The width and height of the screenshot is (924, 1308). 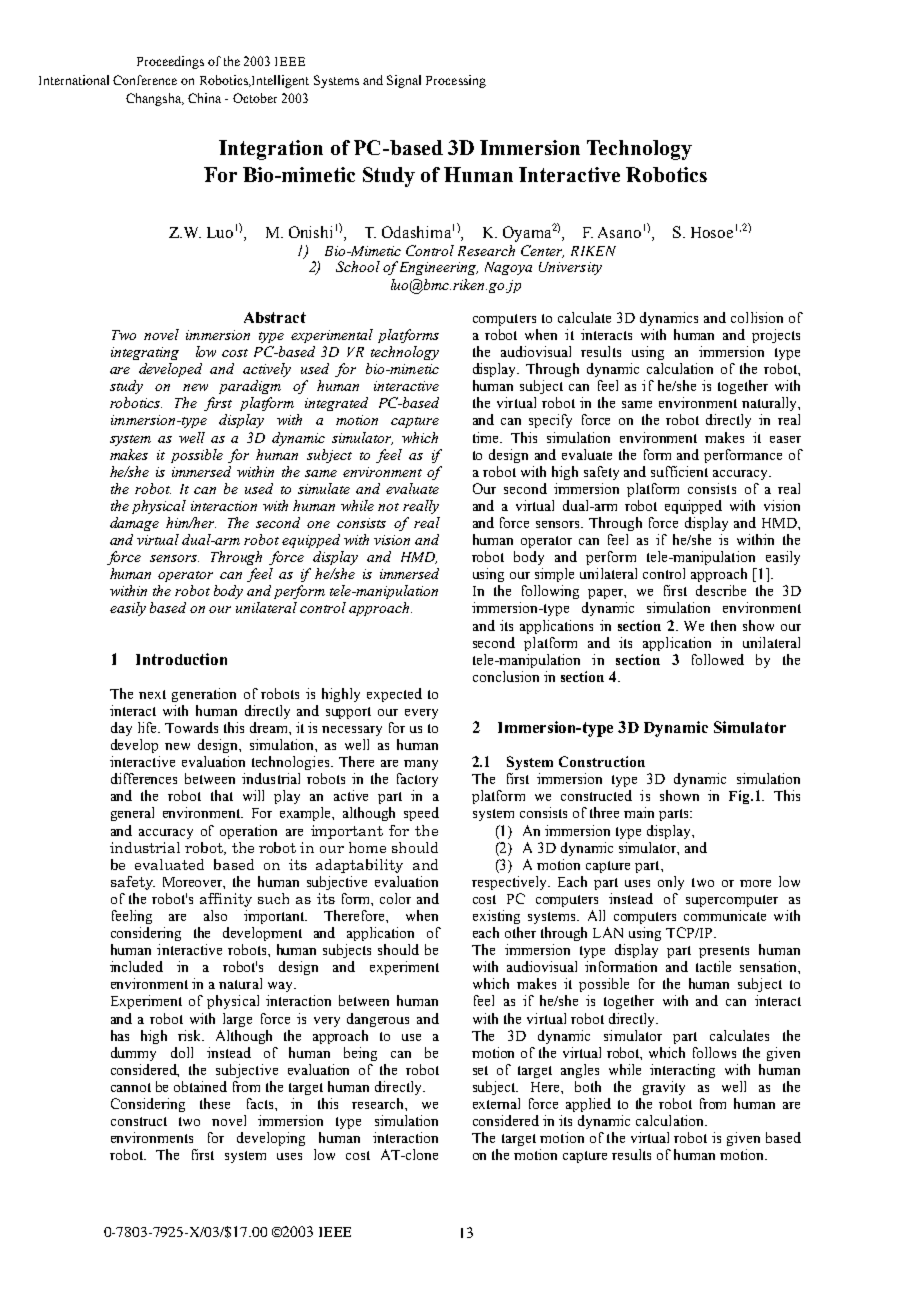 I want to click on only, so click(x=671, y=883).
